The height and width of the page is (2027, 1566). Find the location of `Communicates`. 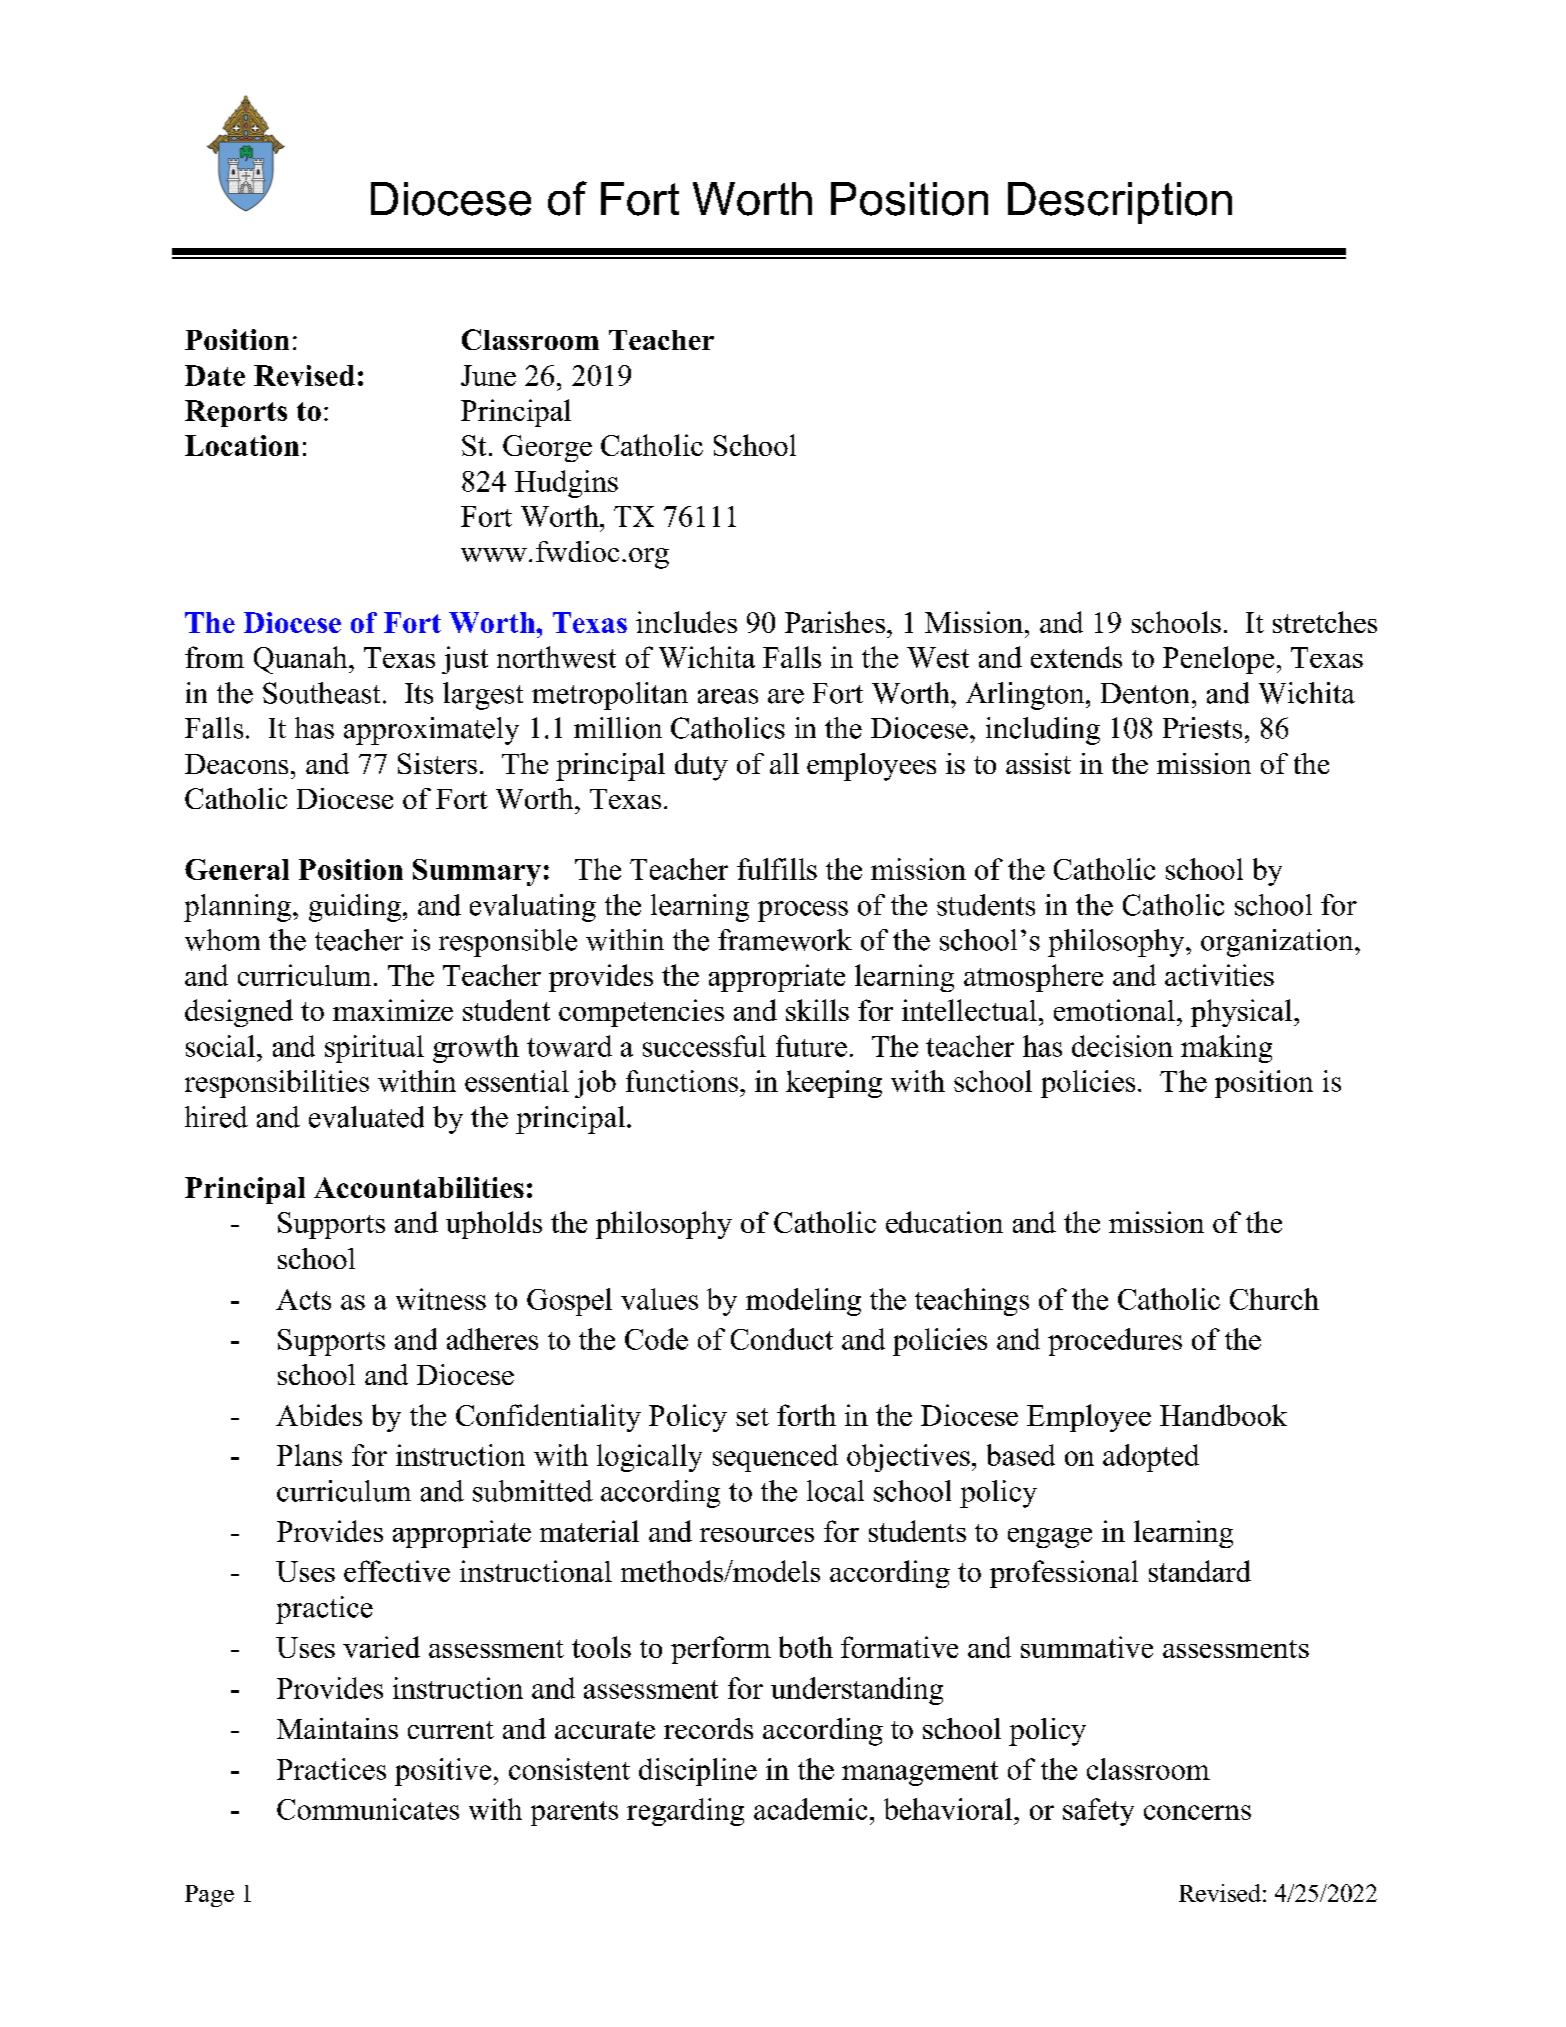

Communicates is located at coordinates (368, 1809).
